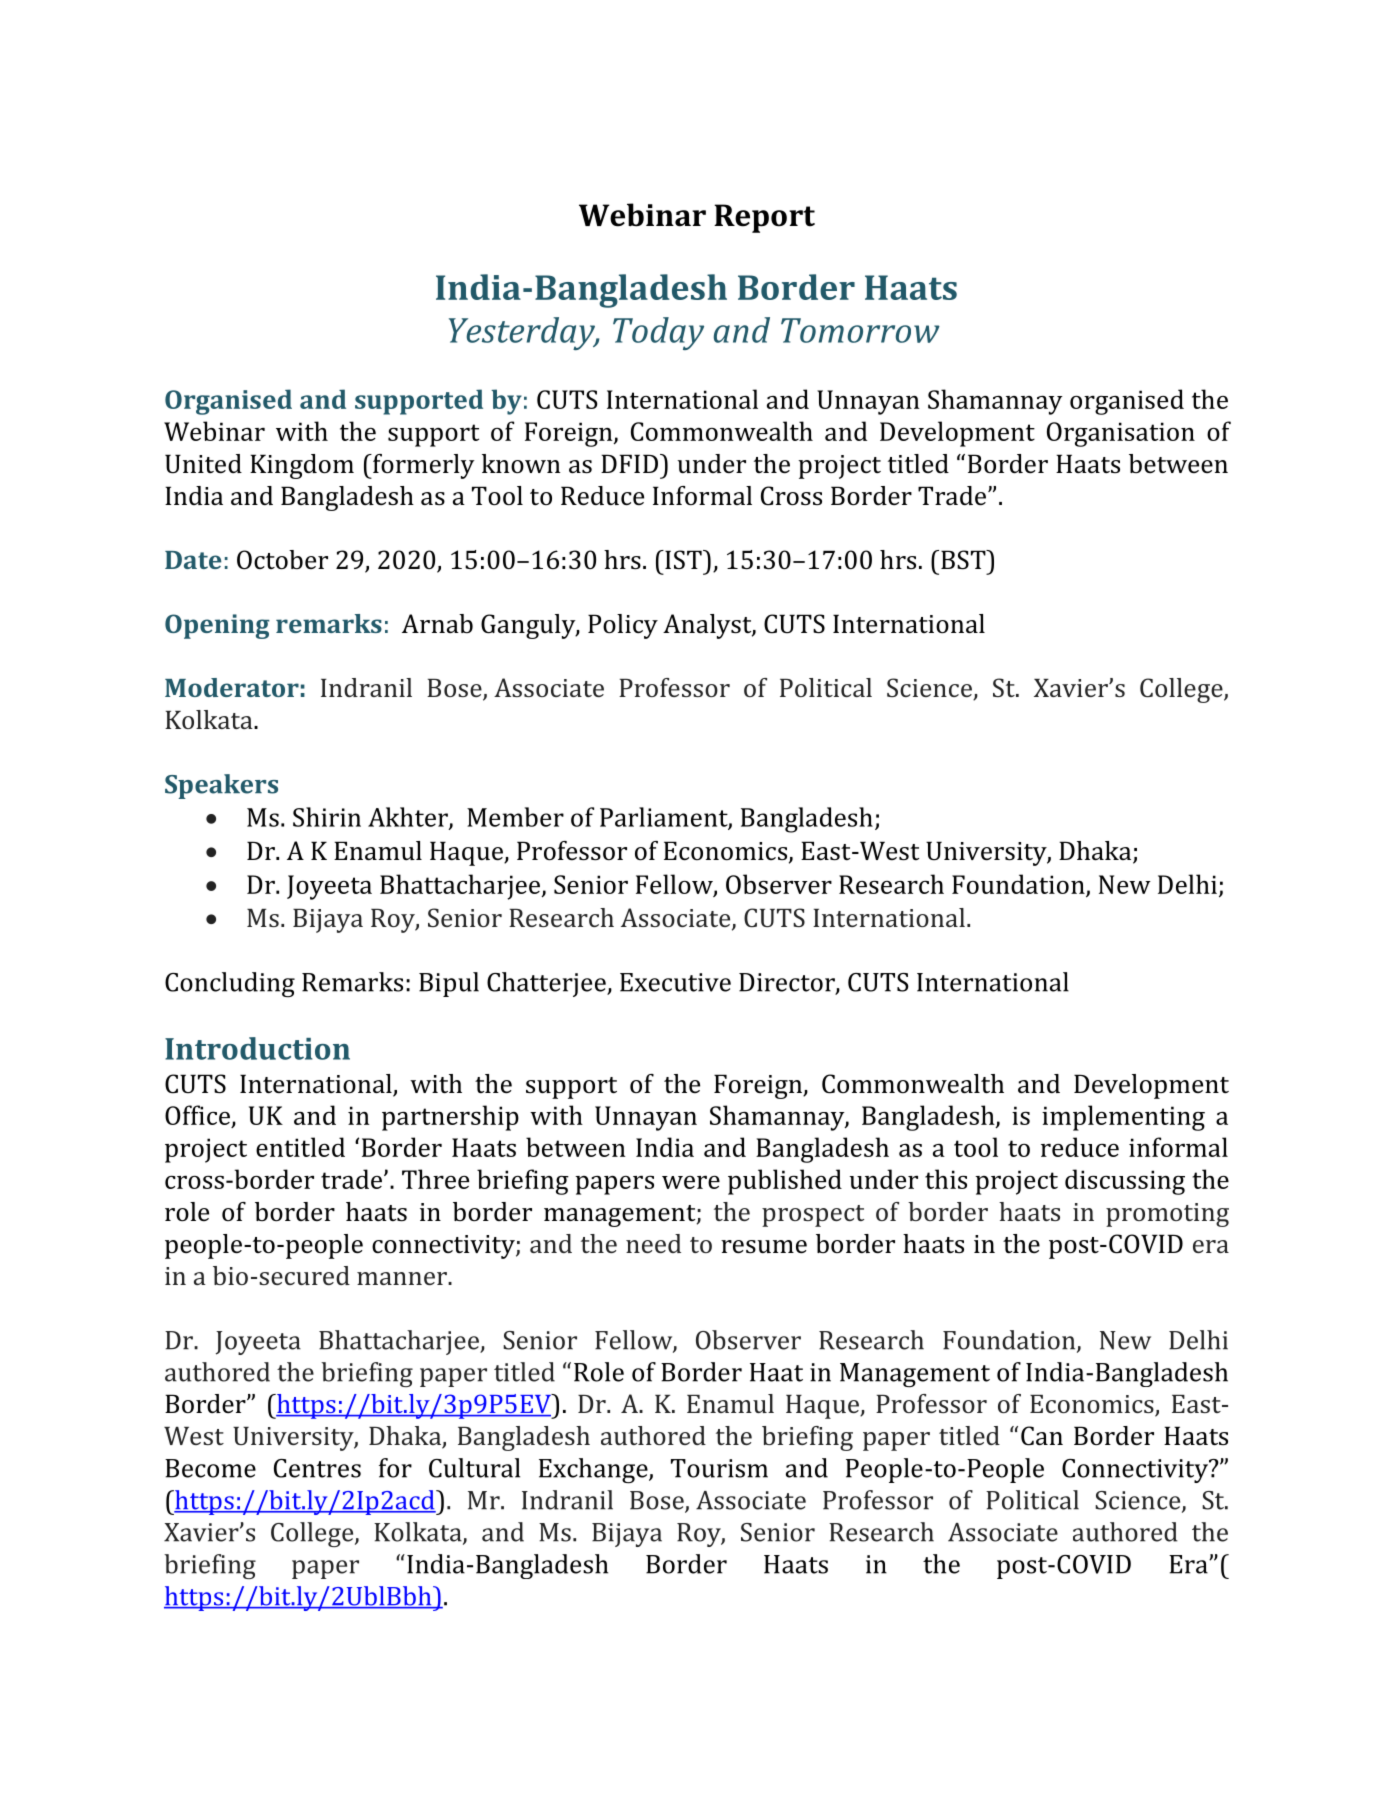 This document has width=1393, height=1803. Describe the element at coordinates (327, 817) in the document. I see `Shirin` at that location.
